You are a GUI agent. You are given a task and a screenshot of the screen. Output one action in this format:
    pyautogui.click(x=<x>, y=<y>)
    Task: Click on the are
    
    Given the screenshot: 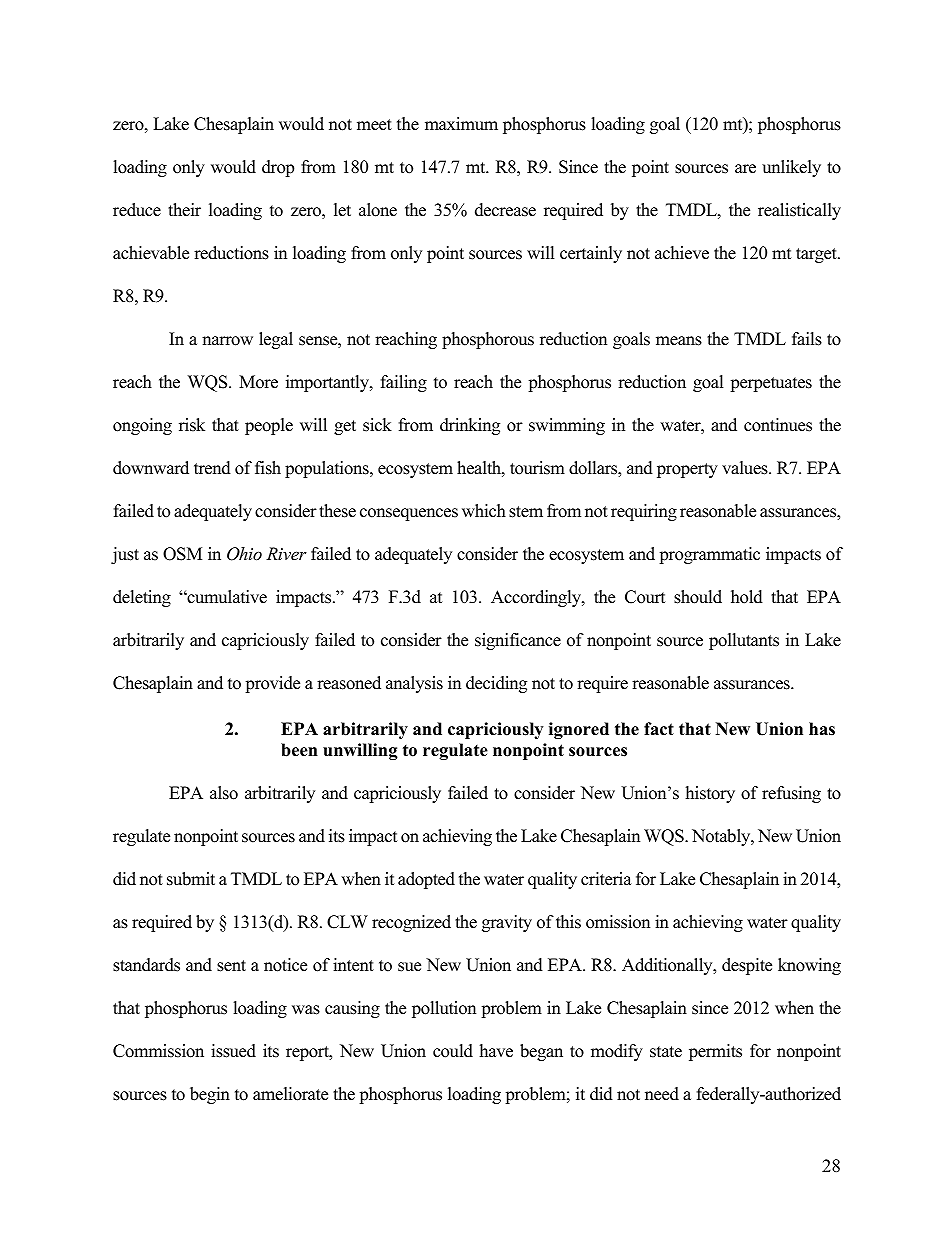 What is the action you would take?
    pyautogui.click(x=745, y=169)
